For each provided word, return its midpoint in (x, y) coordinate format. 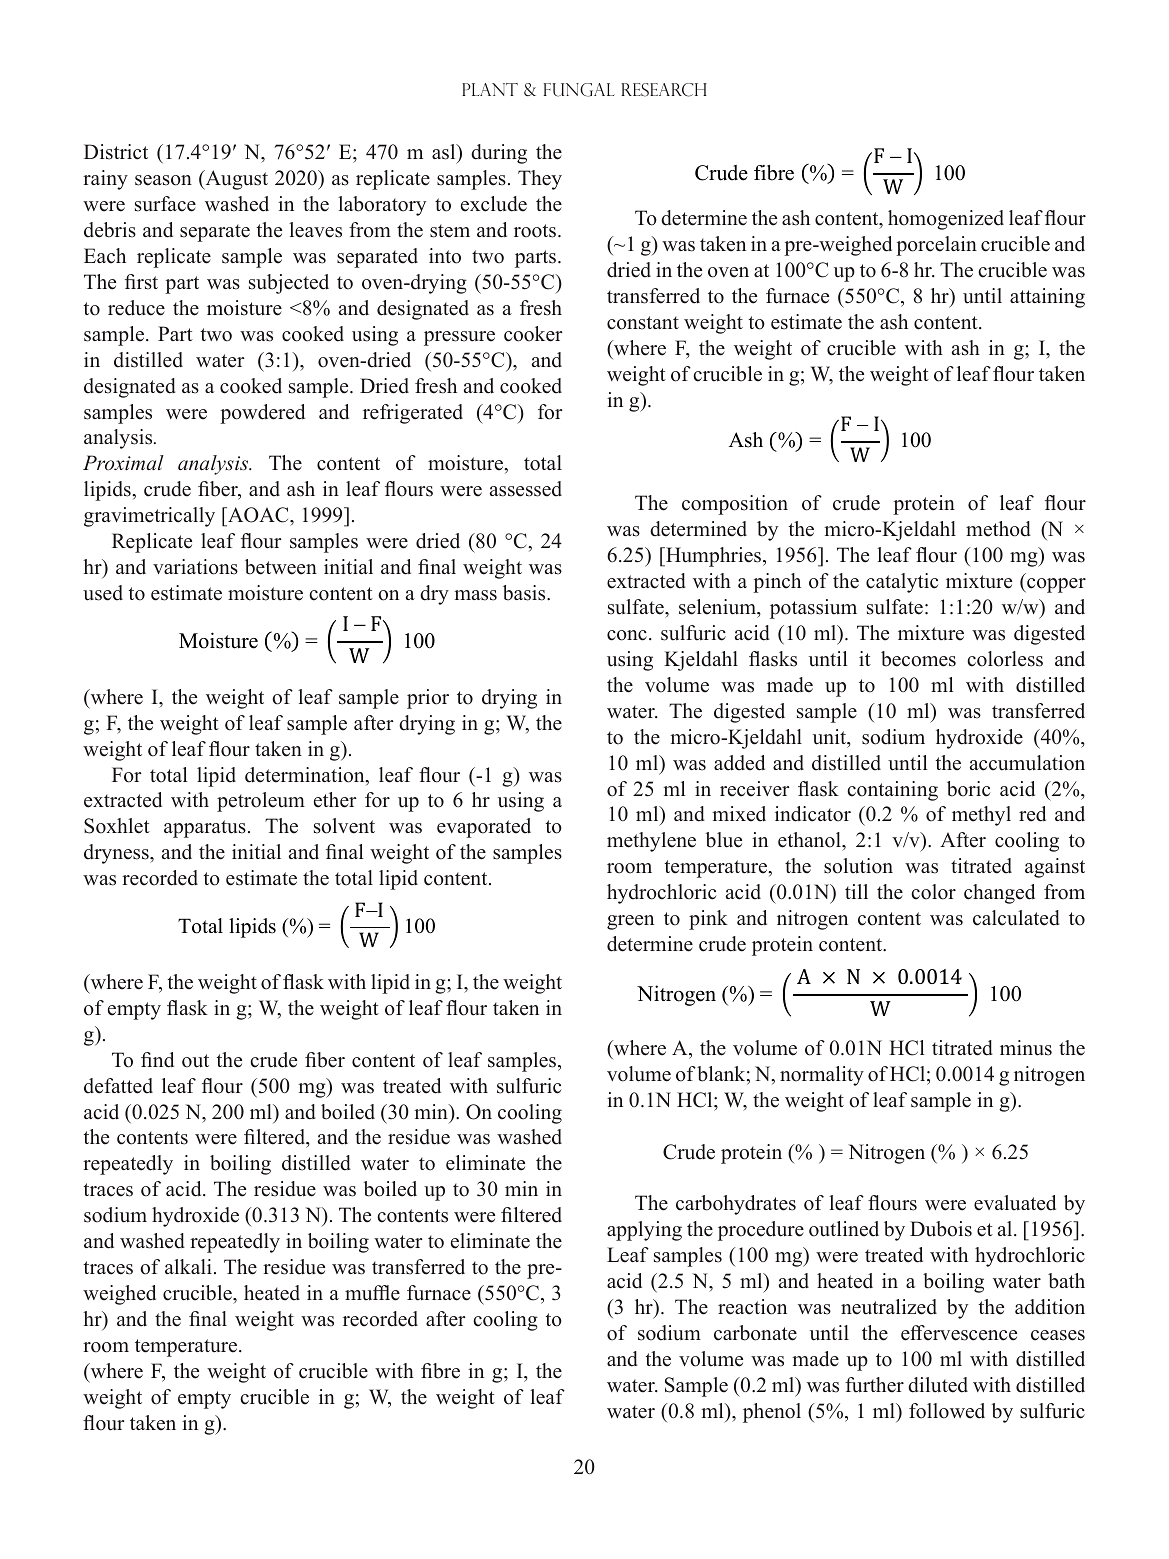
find (157, 1060)
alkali (188, 1266)
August (235, 180)
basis (525, 593)
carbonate (755, 1333)
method (998, 529)
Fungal (579, 90)
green (630, 922)
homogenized (946, 220)
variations (195, 567)
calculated (1016, 918)
